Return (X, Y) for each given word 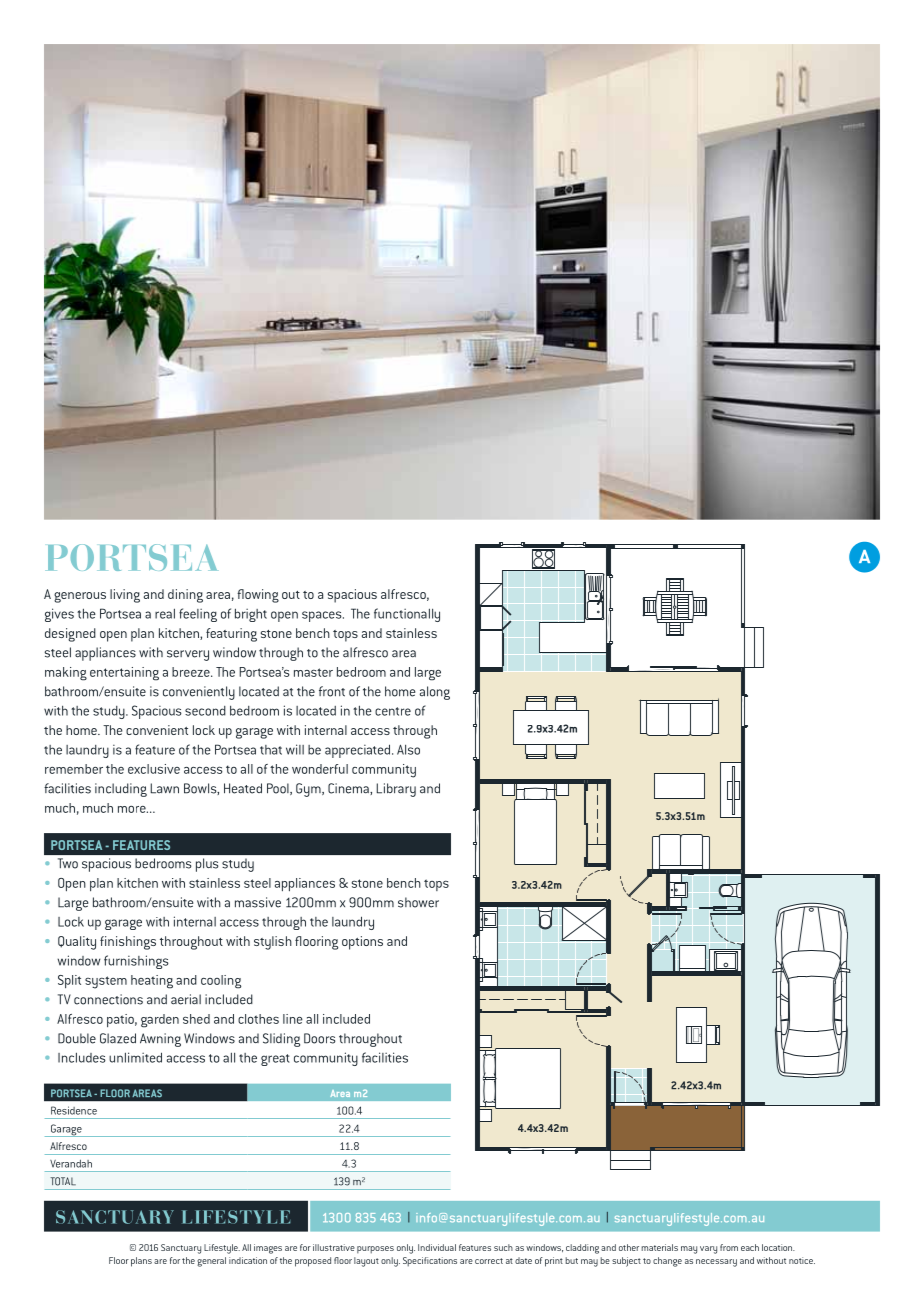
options (362, 943)
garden (160, 1021)
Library (396, 790)
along (435, 693)
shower (418, 902)
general (211, 1262)
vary (708, 1250)
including (121, 790)
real (165, 613)
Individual (437, 1247)
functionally (407, 615)
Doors (320, 1038)
